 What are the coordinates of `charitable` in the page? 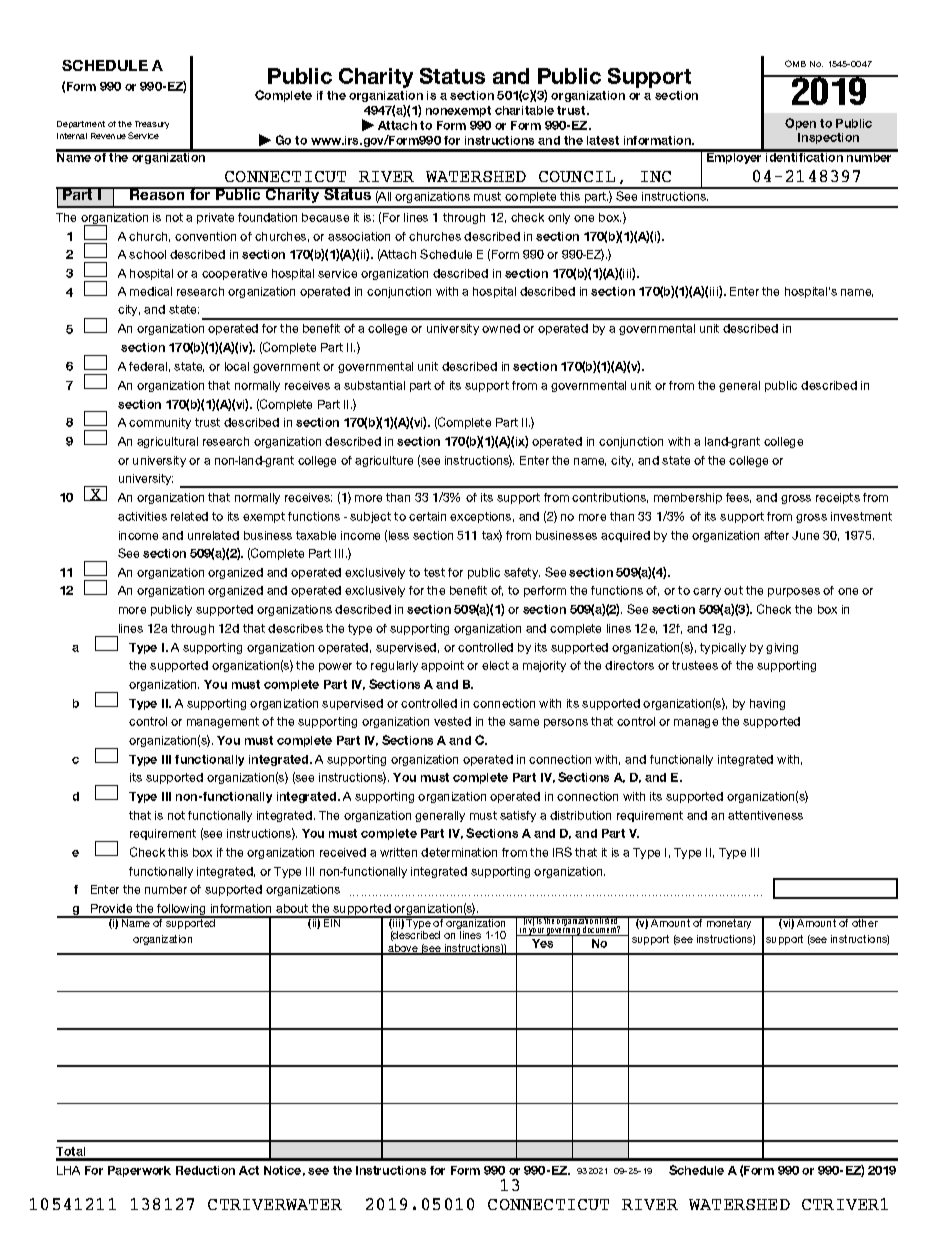 It's located at (524, 110).
